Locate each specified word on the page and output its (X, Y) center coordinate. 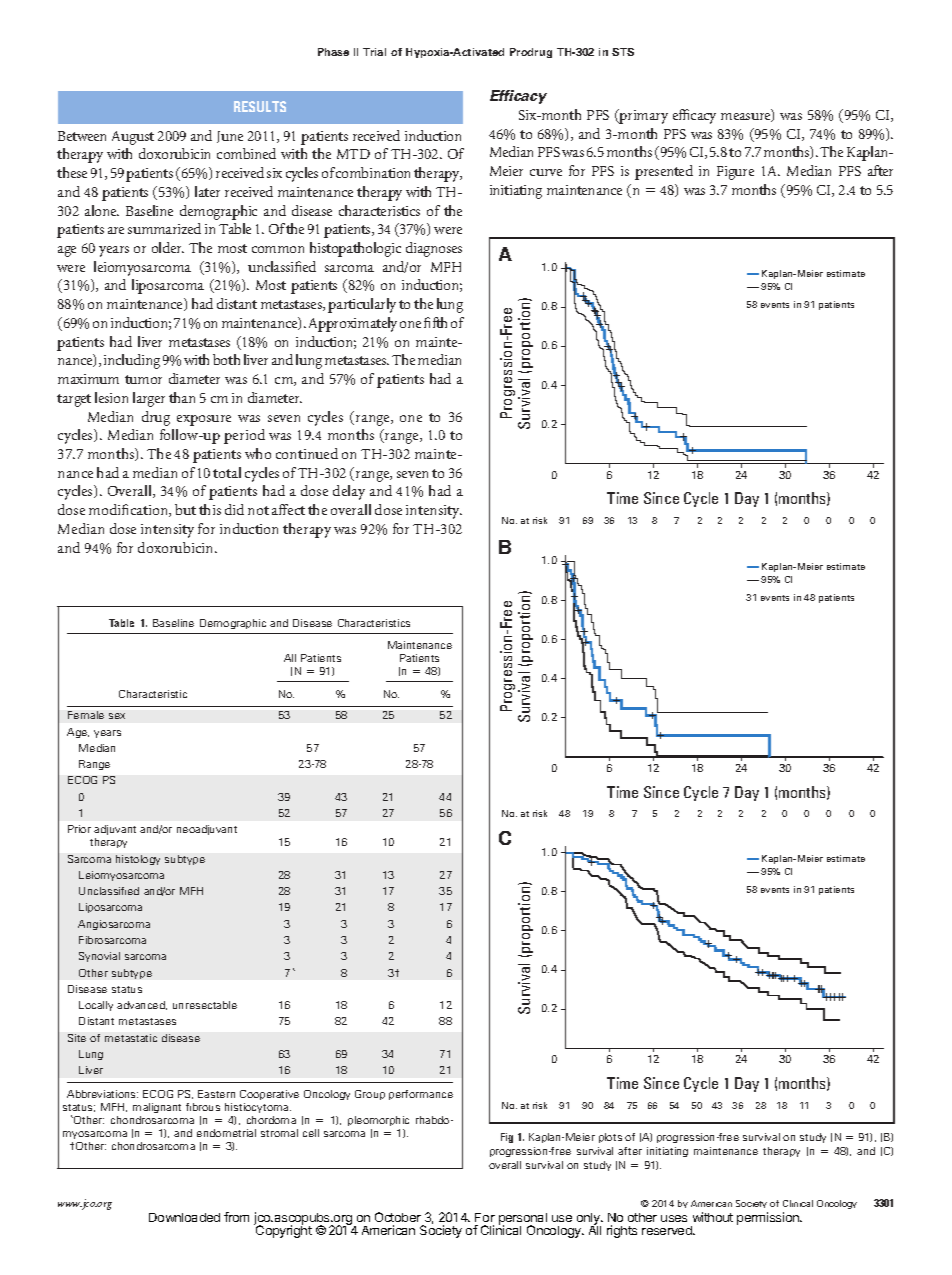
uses (674, 1218)
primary (643, 116)
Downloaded (184, 1217)
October (399, 1219)
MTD (353, 154)
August (133, 138)
